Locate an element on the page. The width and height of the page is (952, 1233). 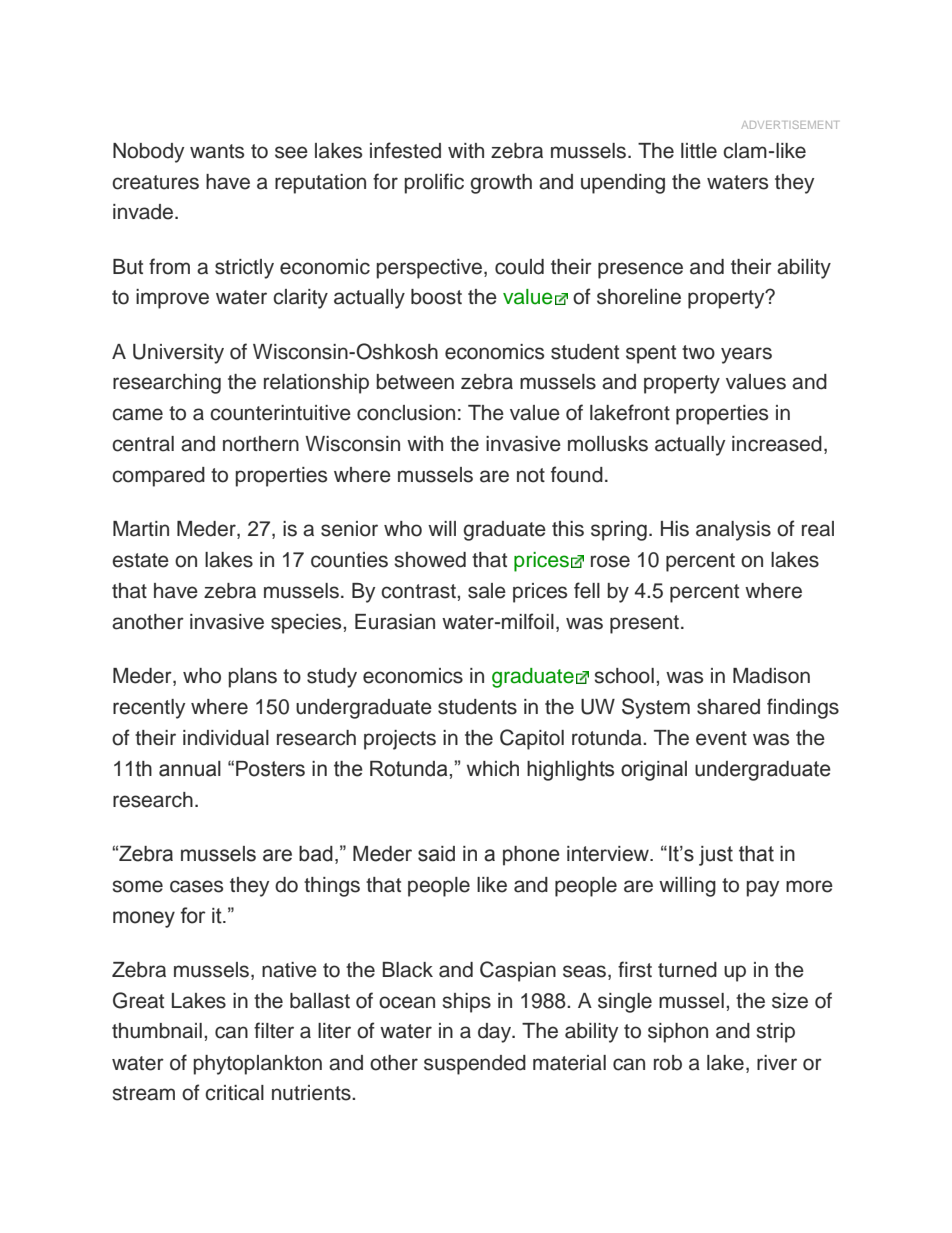
river is located at coordinates (777, 1063).
